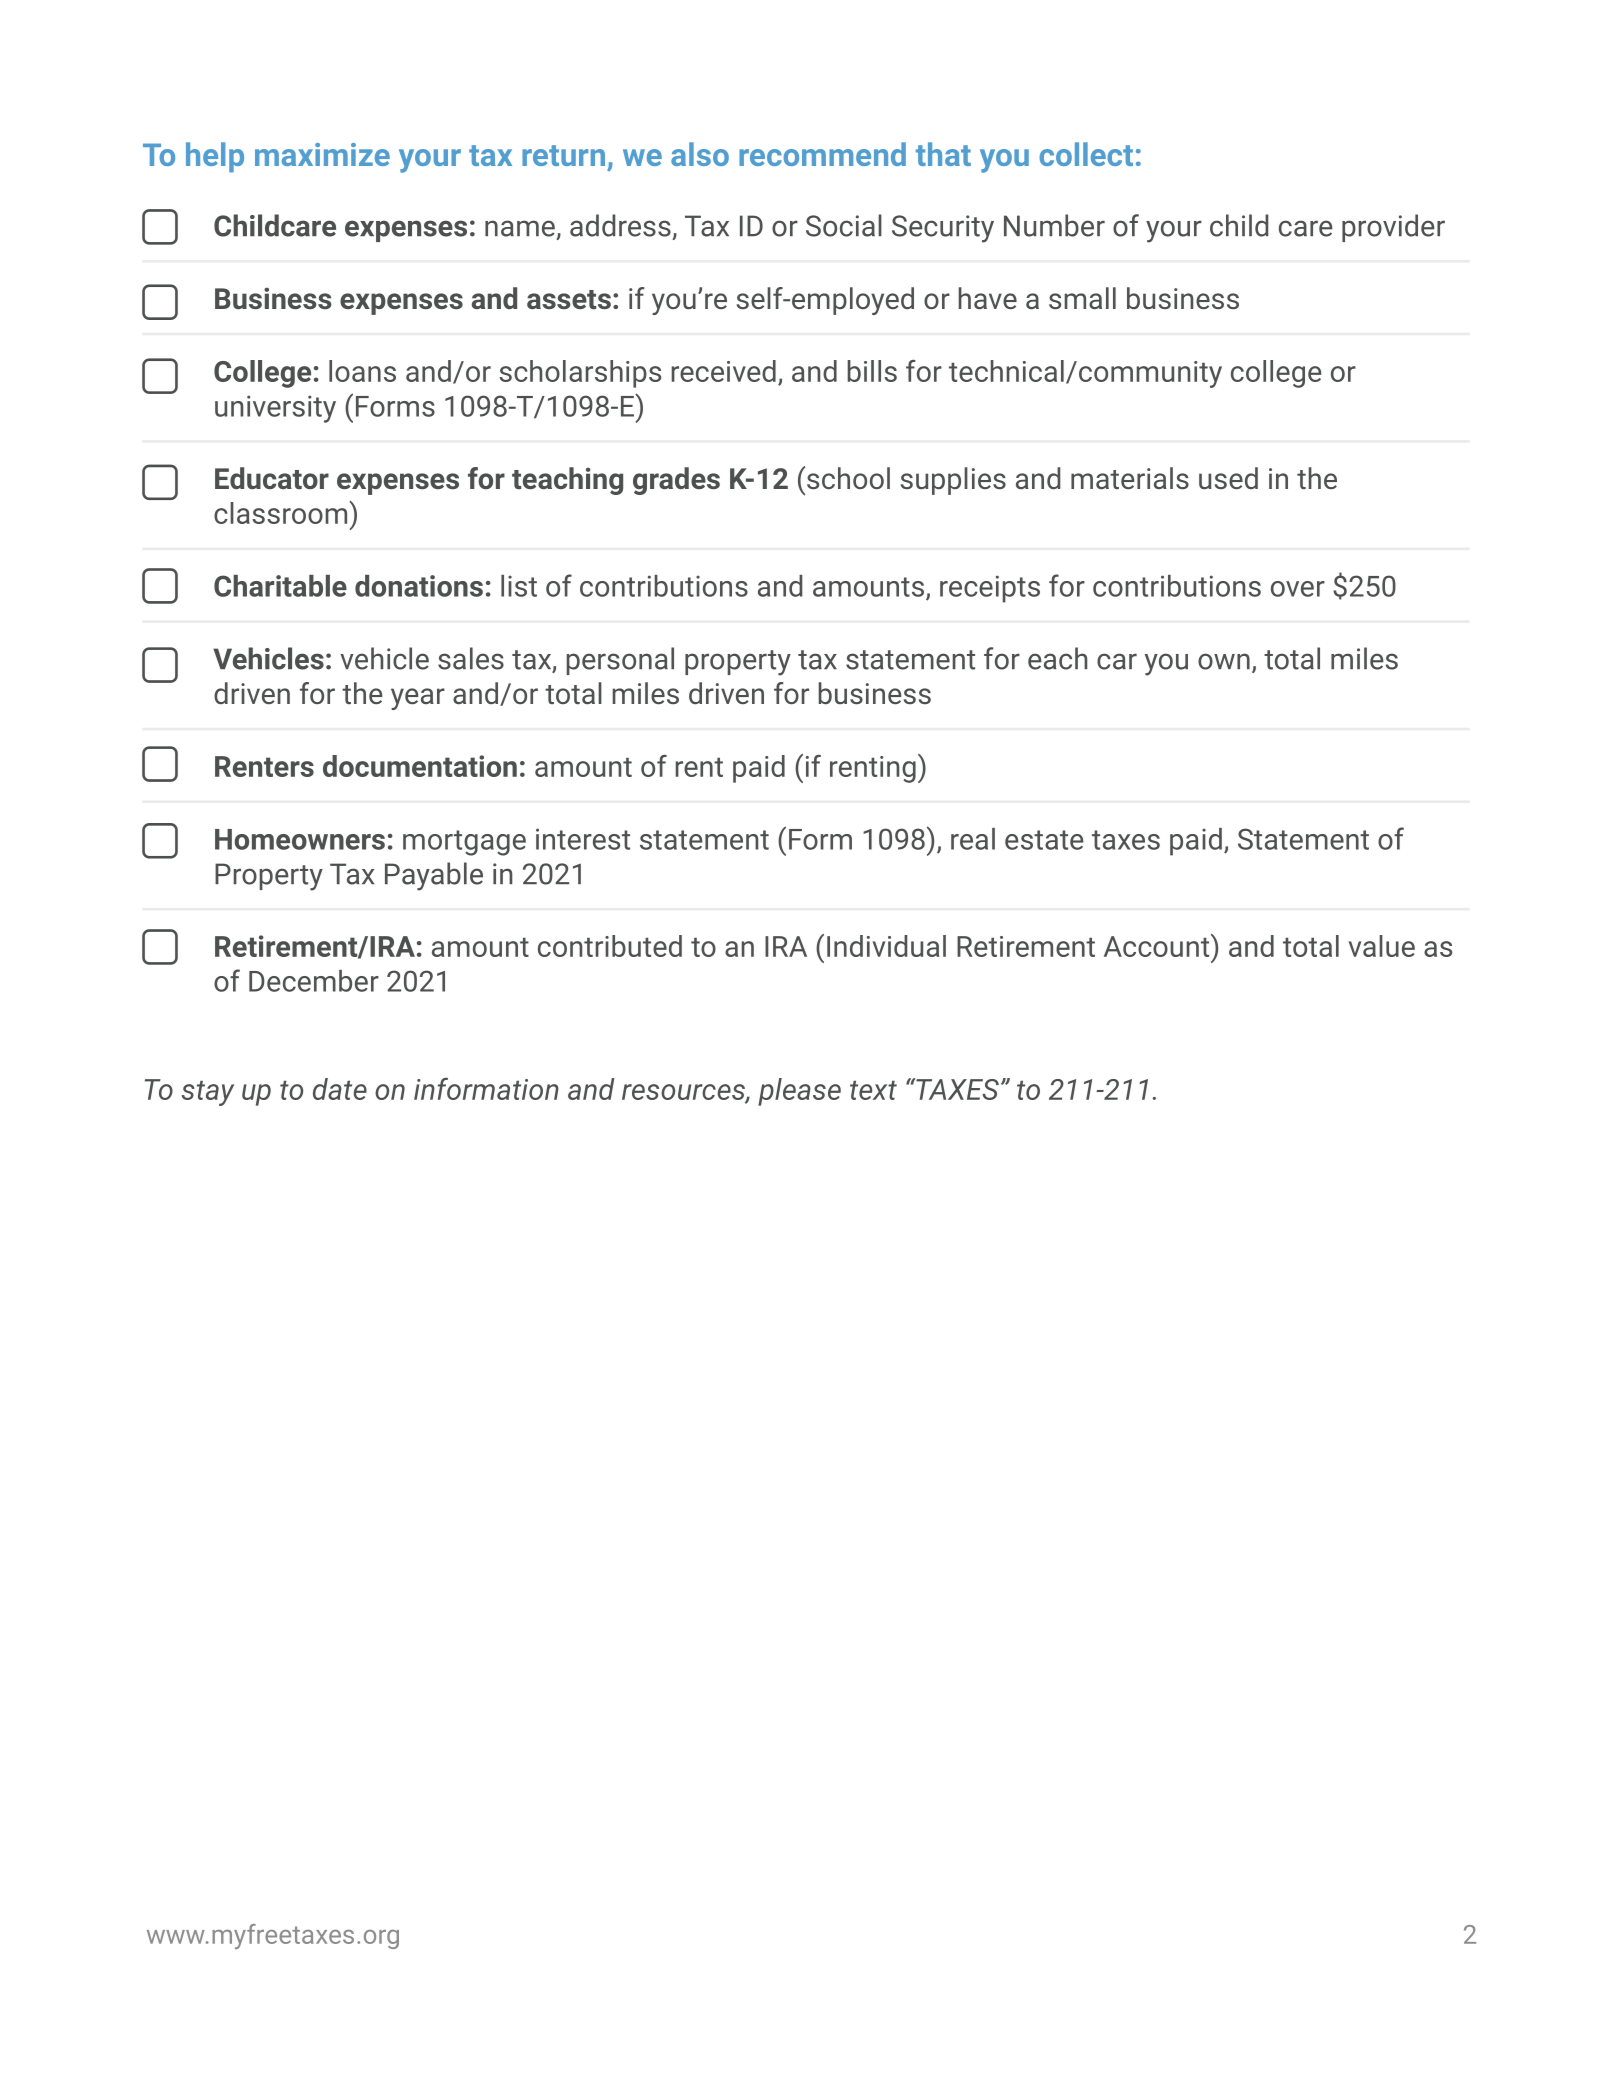 This document has height=2086, width=1612. Describe the element at coordinates (799, 1092) in the document. I see `please` at that location.
